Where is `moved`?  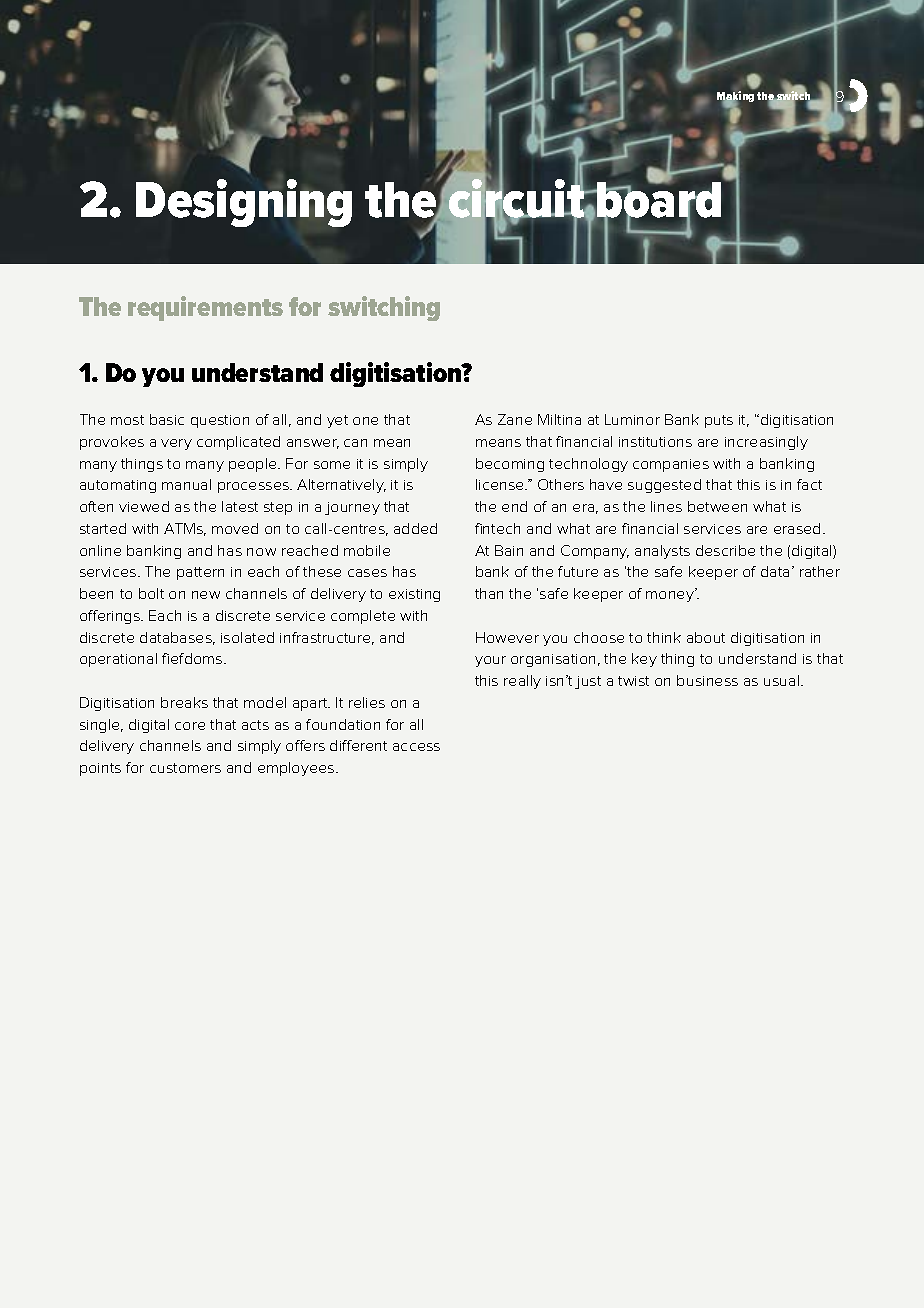 moved is located at coordinates (235, 528).
